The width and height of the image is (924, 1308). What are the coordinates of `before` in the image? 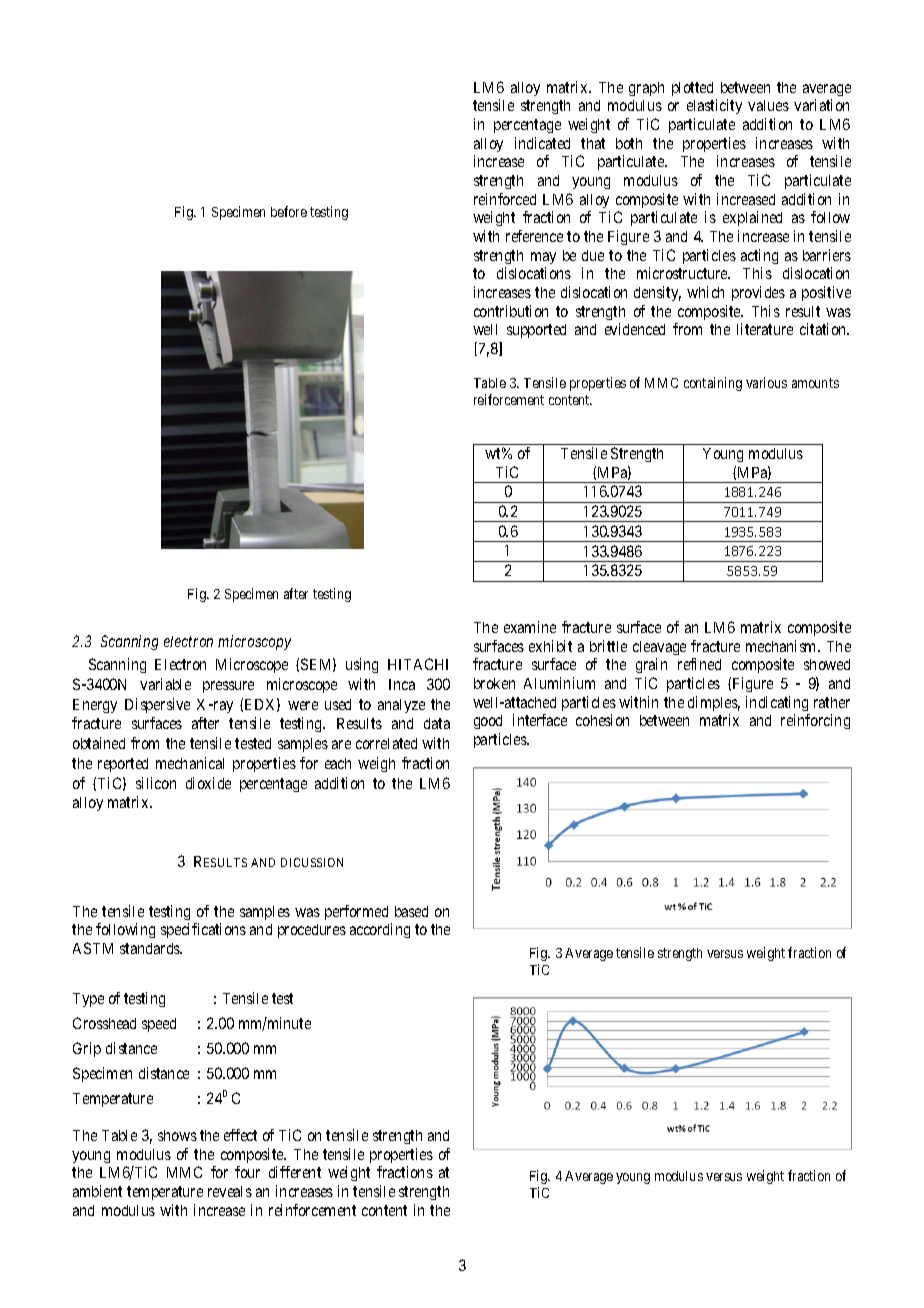 It's located at (289, 211).
